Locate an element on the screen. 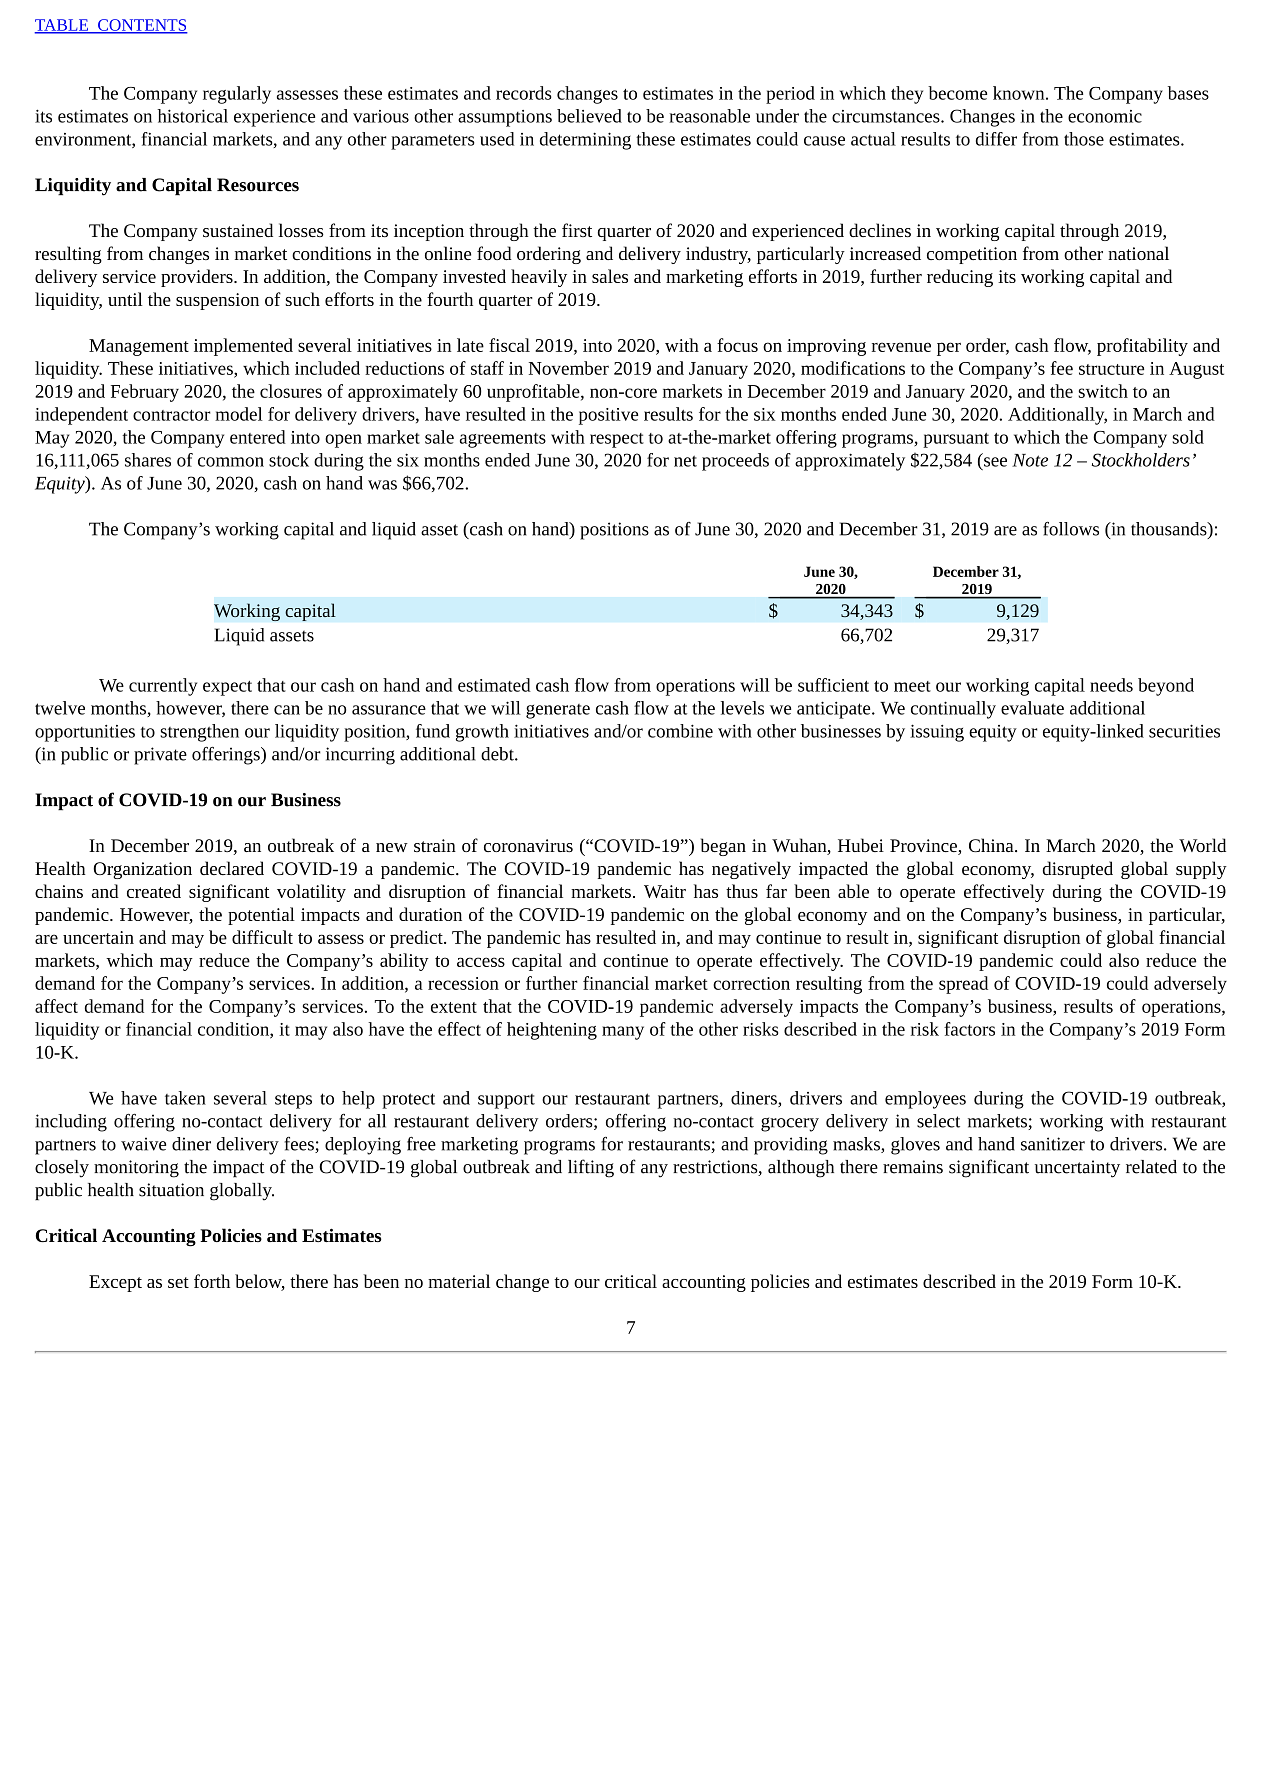 This screenshot has height=1788, width=1263. those is located at coordinates (1084, 139).
